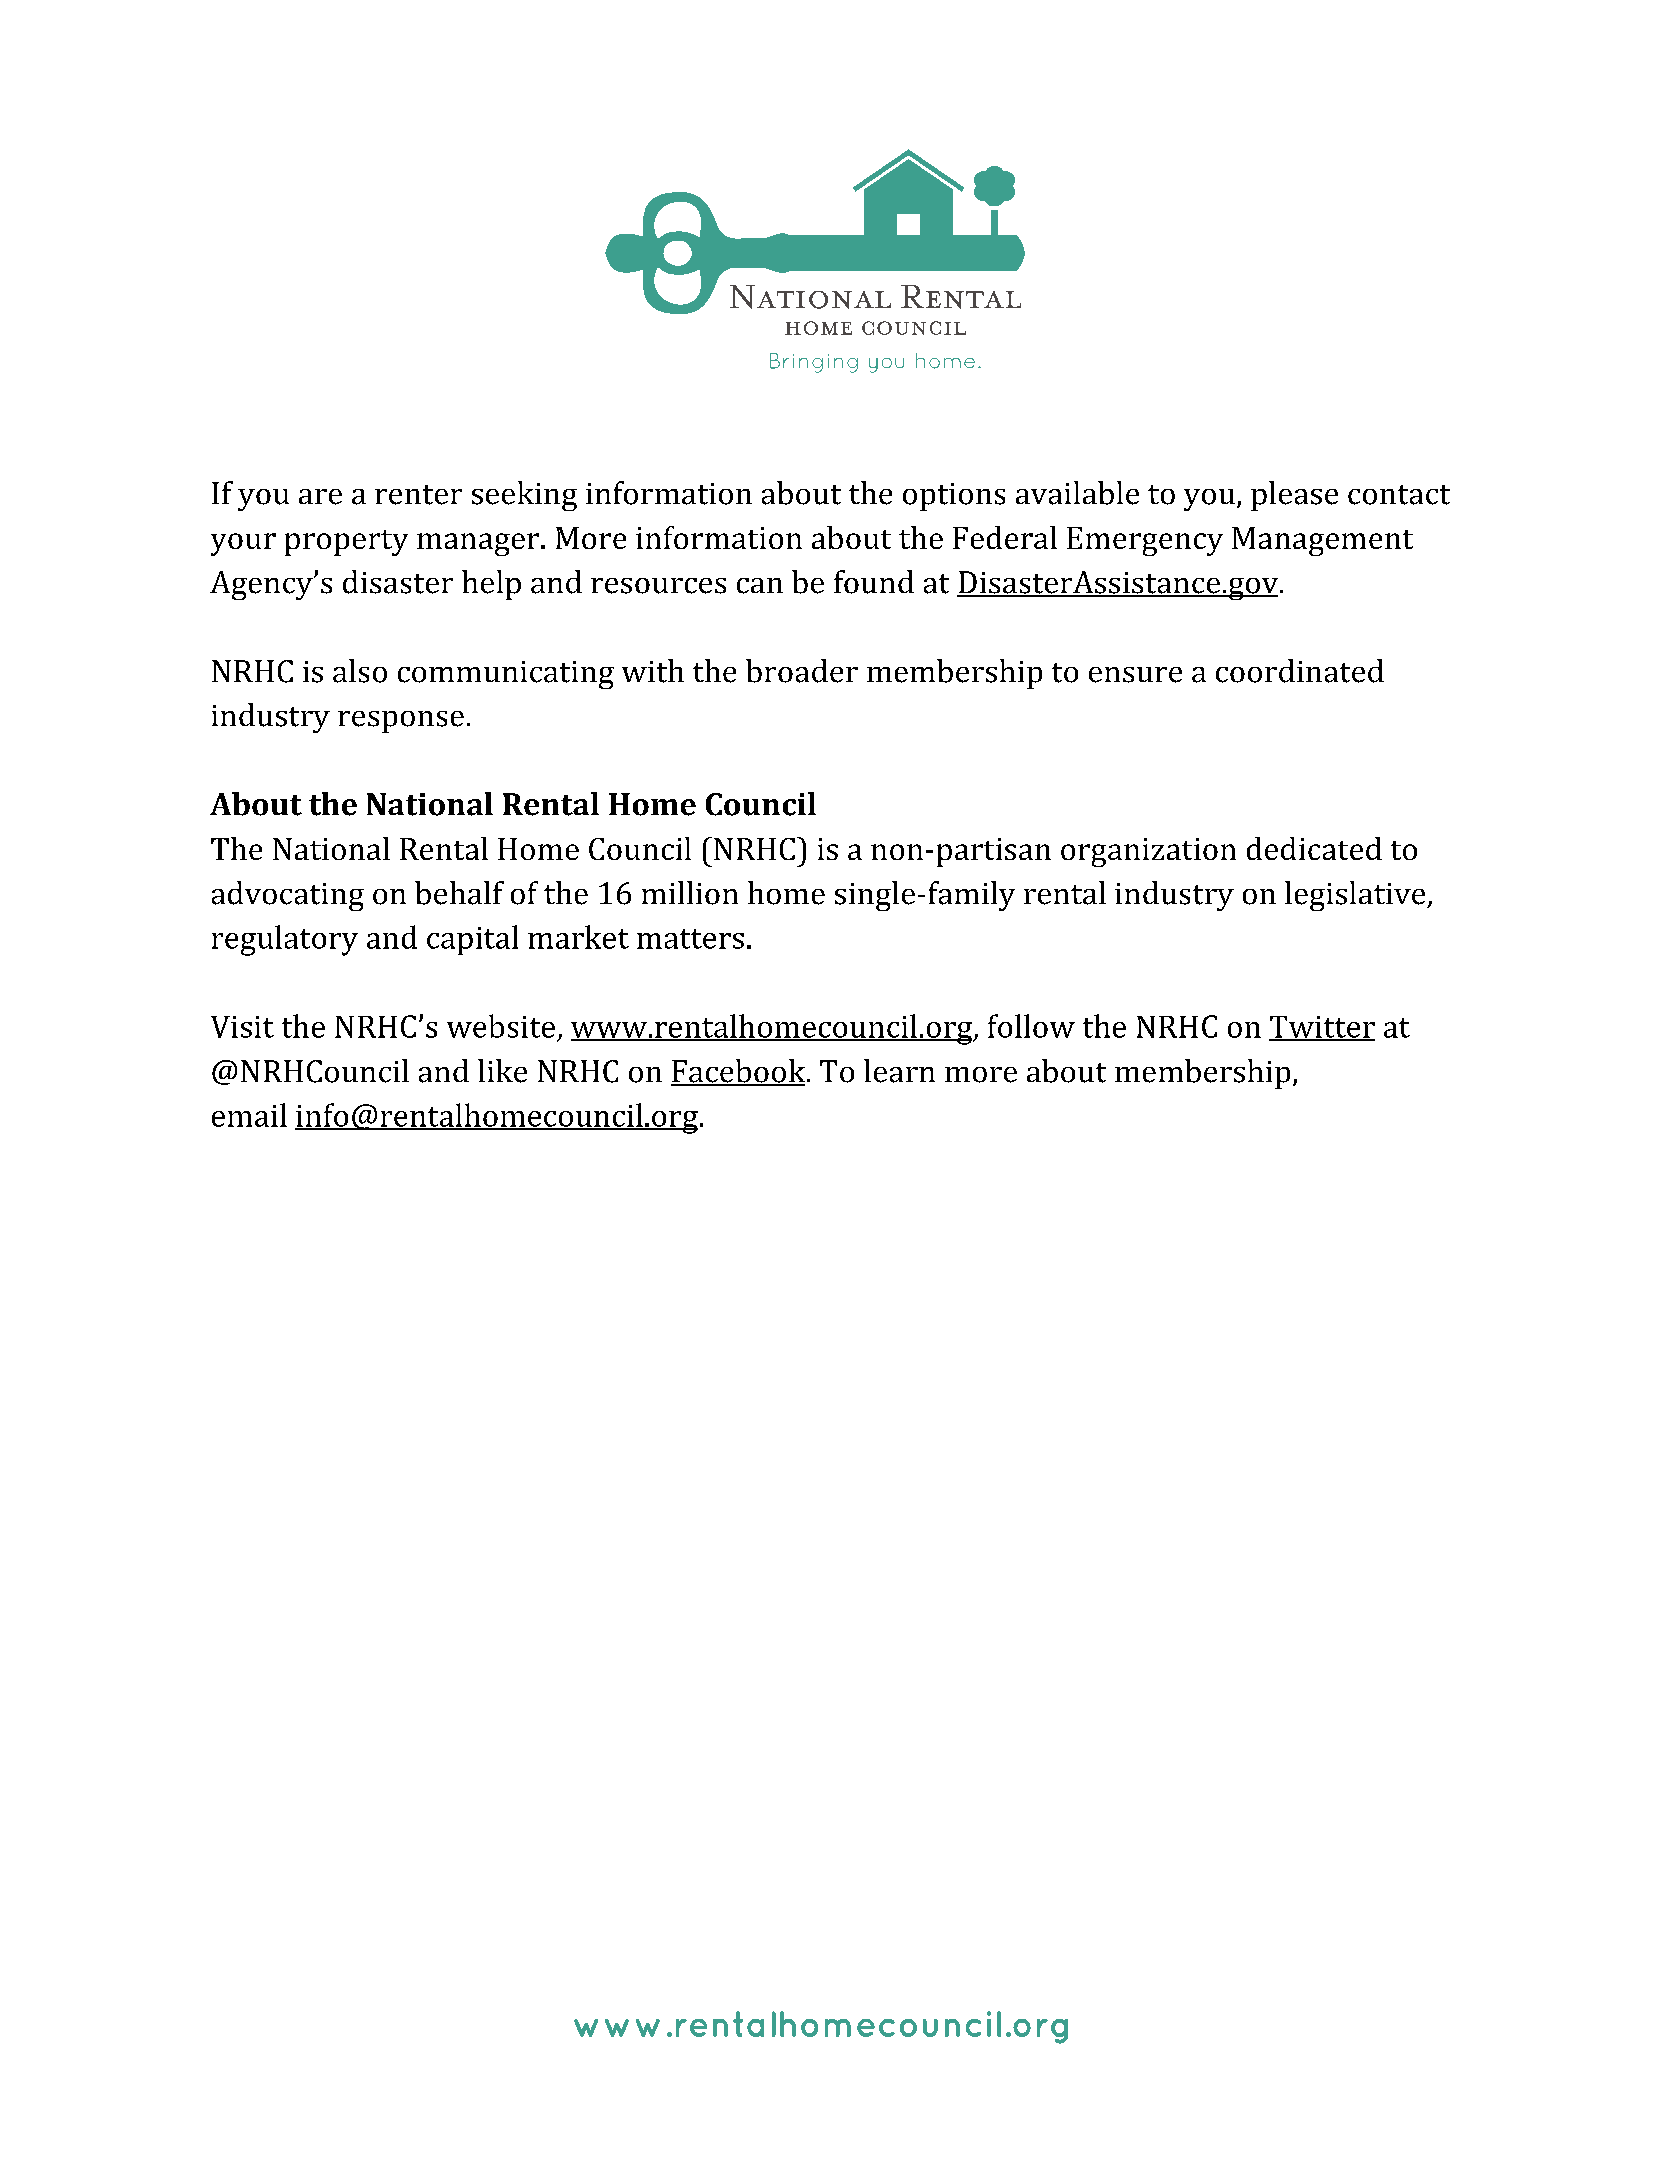  Describe the element at coordinates (690, 893) in the page. I see `million` at that location.
